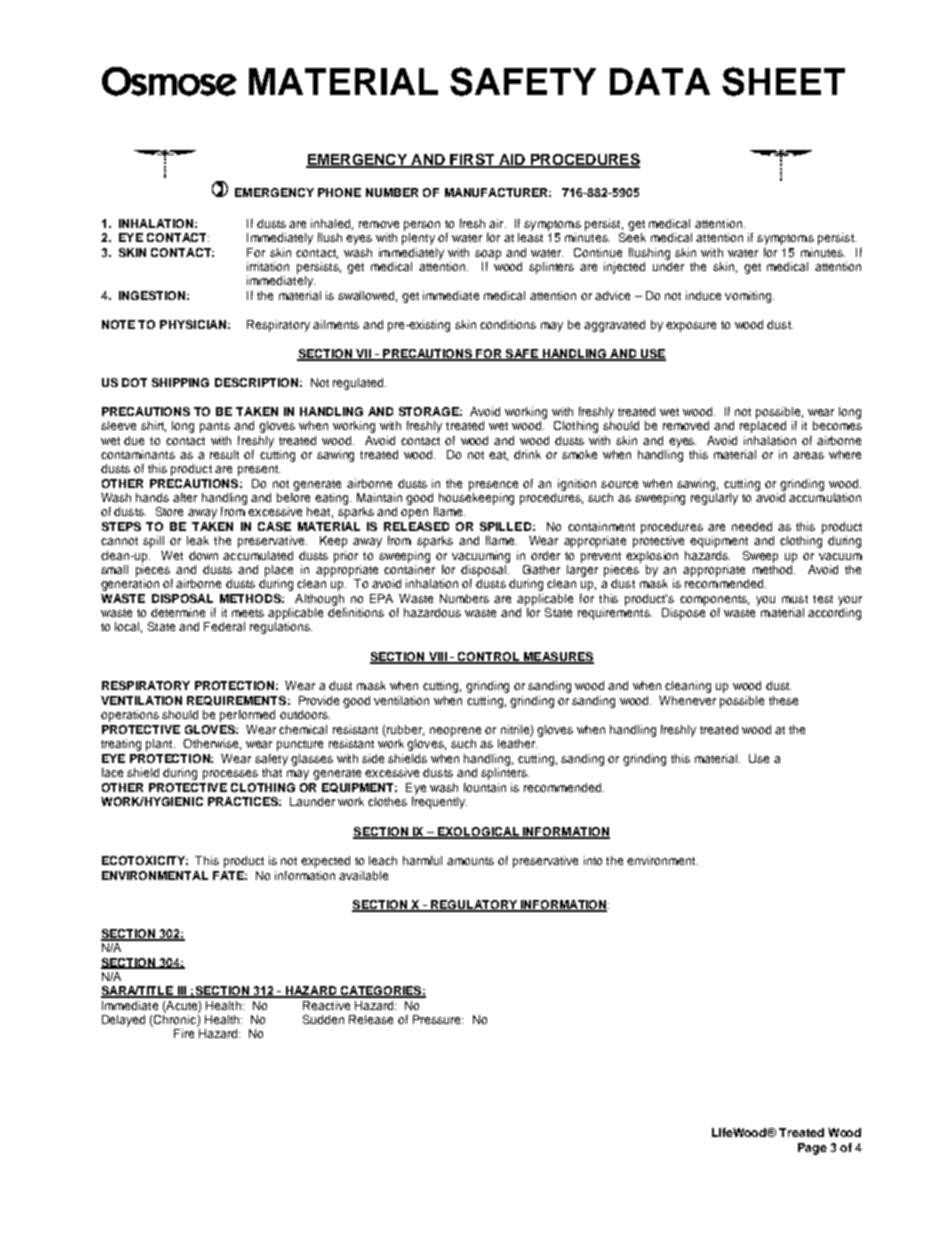  What do you see at coordinates (489, 657) in the screenshot?
I see `CONTROL` at bounding box center [489, 657].
